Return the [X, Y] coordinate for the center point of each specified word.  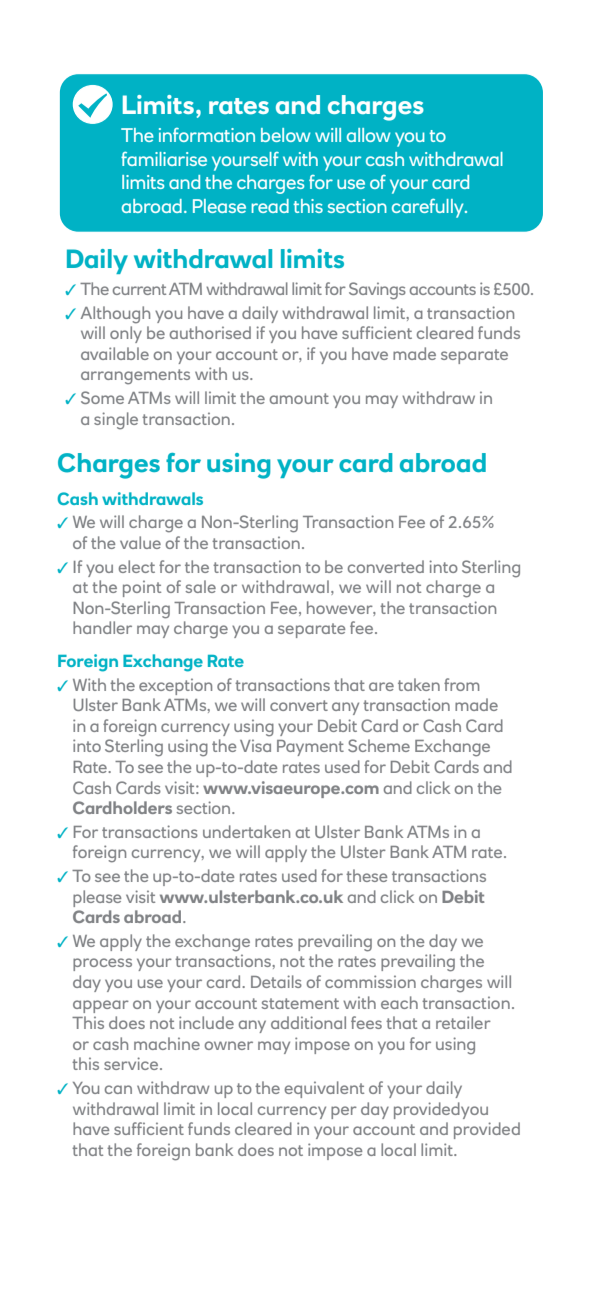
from [462, 684]
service [132, 1063]
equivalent [324, 1089]
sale [201, 586]
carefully [429, 208]
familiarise [164, 159]
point [142, 588]
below [285, 135]
